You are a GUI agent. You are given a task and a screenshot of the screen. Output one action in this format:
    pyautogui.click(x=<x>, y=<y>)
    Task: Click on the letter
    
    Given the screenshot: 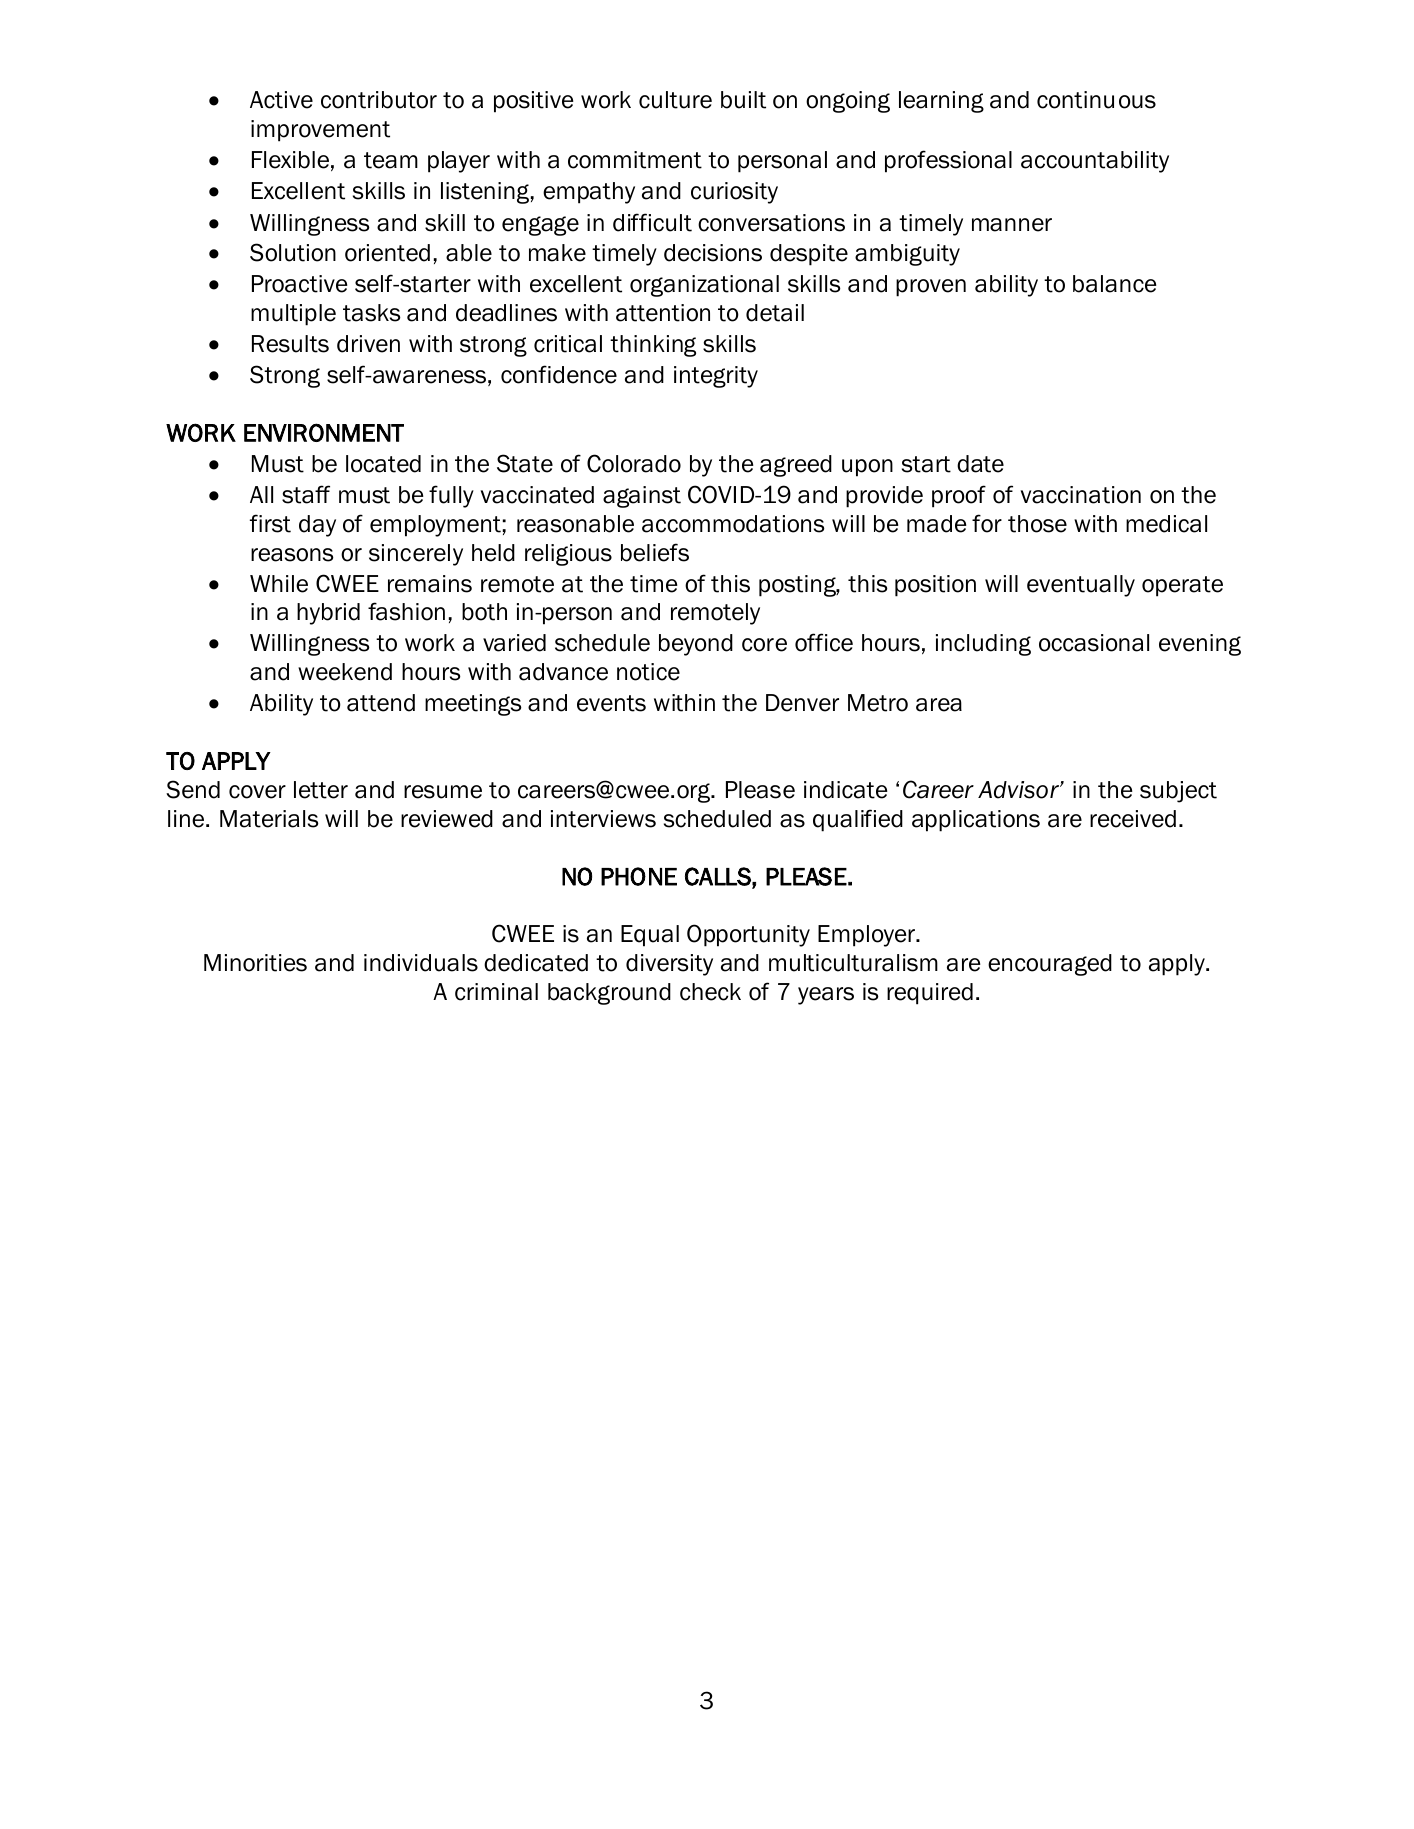 What is the action you would take?
    pyautogui.click(x=321, y=790)
